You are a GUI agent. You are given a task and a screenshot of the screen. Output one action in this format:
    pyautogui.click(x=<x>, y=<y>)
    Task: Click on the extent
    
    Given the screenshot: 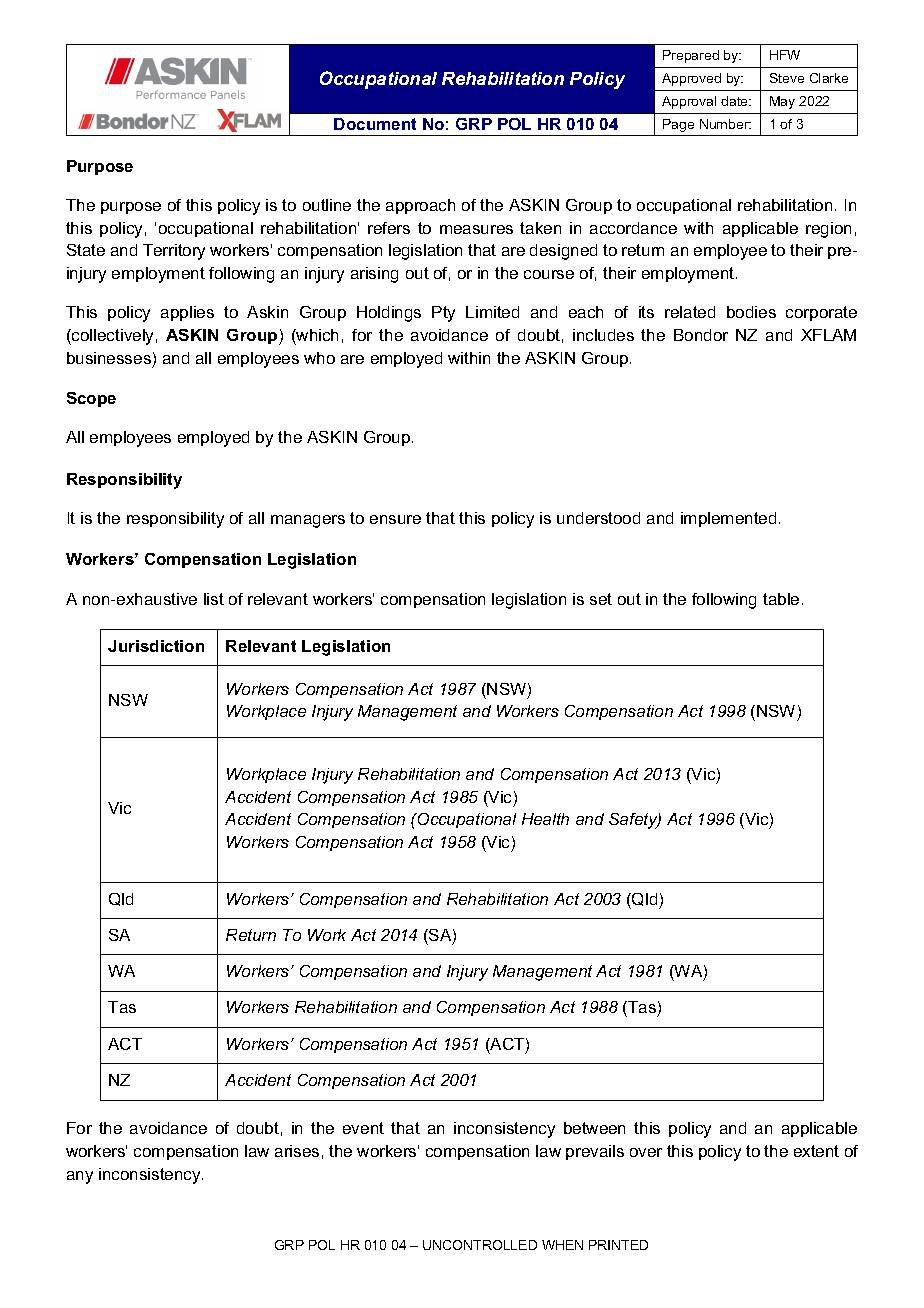 What is the action you would take?
    pyautogui.click(x=816, y=1151)
